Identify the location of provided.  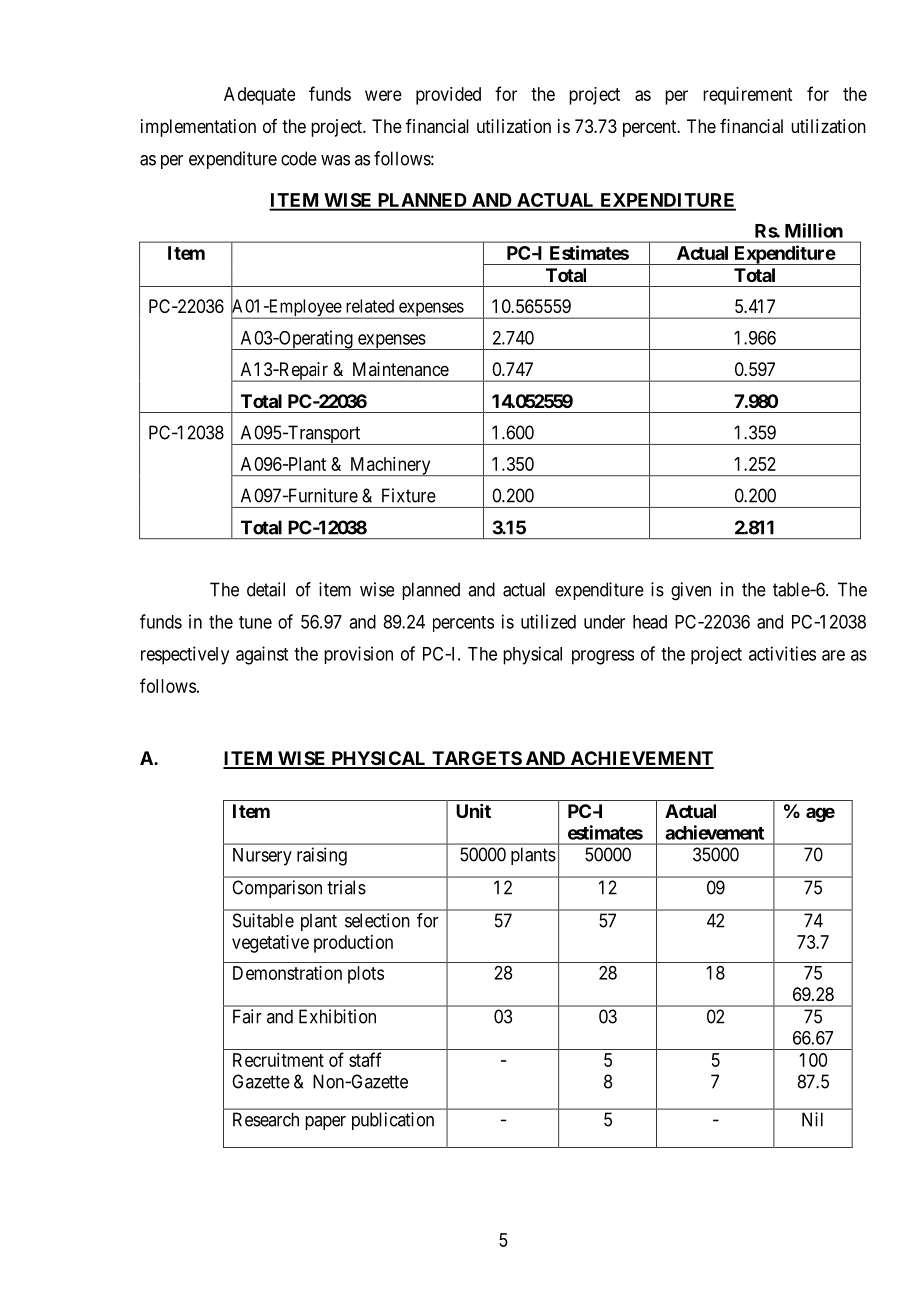
(448, 96).
